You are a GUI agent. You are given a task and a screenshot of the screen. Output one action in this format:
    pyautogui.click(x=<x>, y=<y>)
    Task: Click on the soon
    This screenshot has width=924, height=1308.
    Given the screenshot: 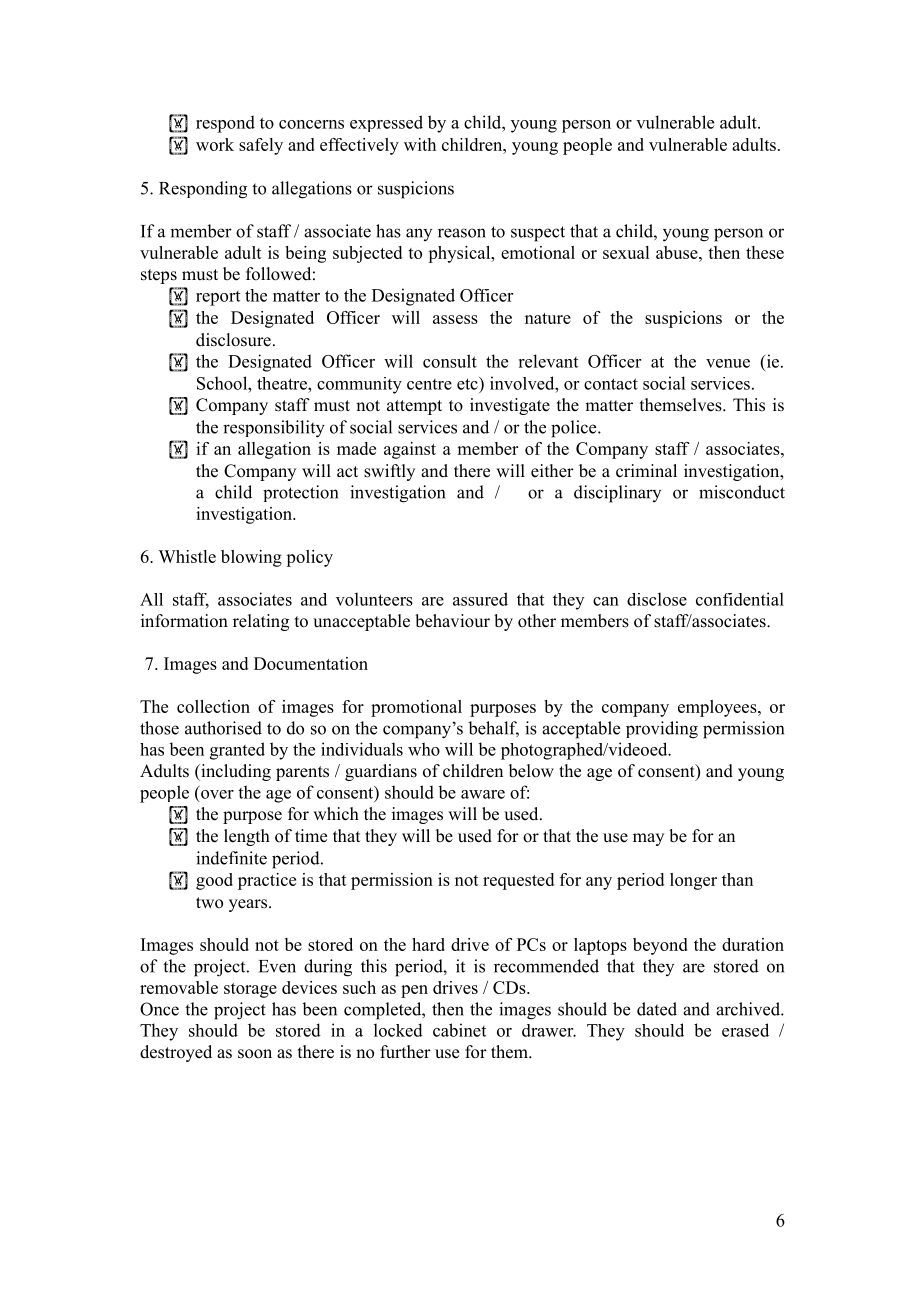 What is the action you would take?
    pyautogui.click(x=255, y=1054)
